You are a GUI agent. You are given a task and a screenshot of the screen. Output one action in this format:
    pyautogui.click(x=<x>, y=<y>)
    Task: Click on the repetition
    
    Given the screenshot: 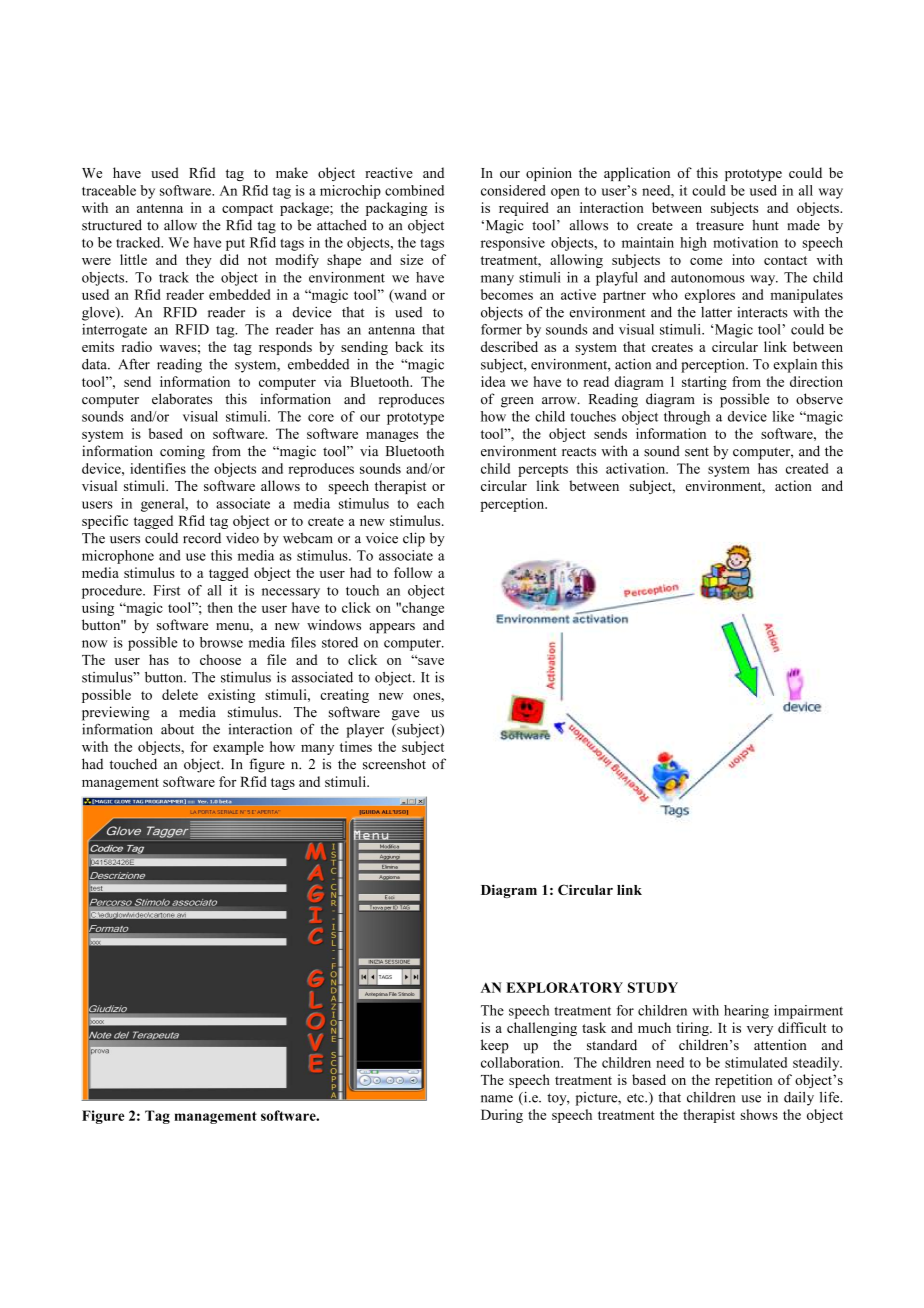 What is the action you would take?
    pyautogui.click(x=744, y=1081)
